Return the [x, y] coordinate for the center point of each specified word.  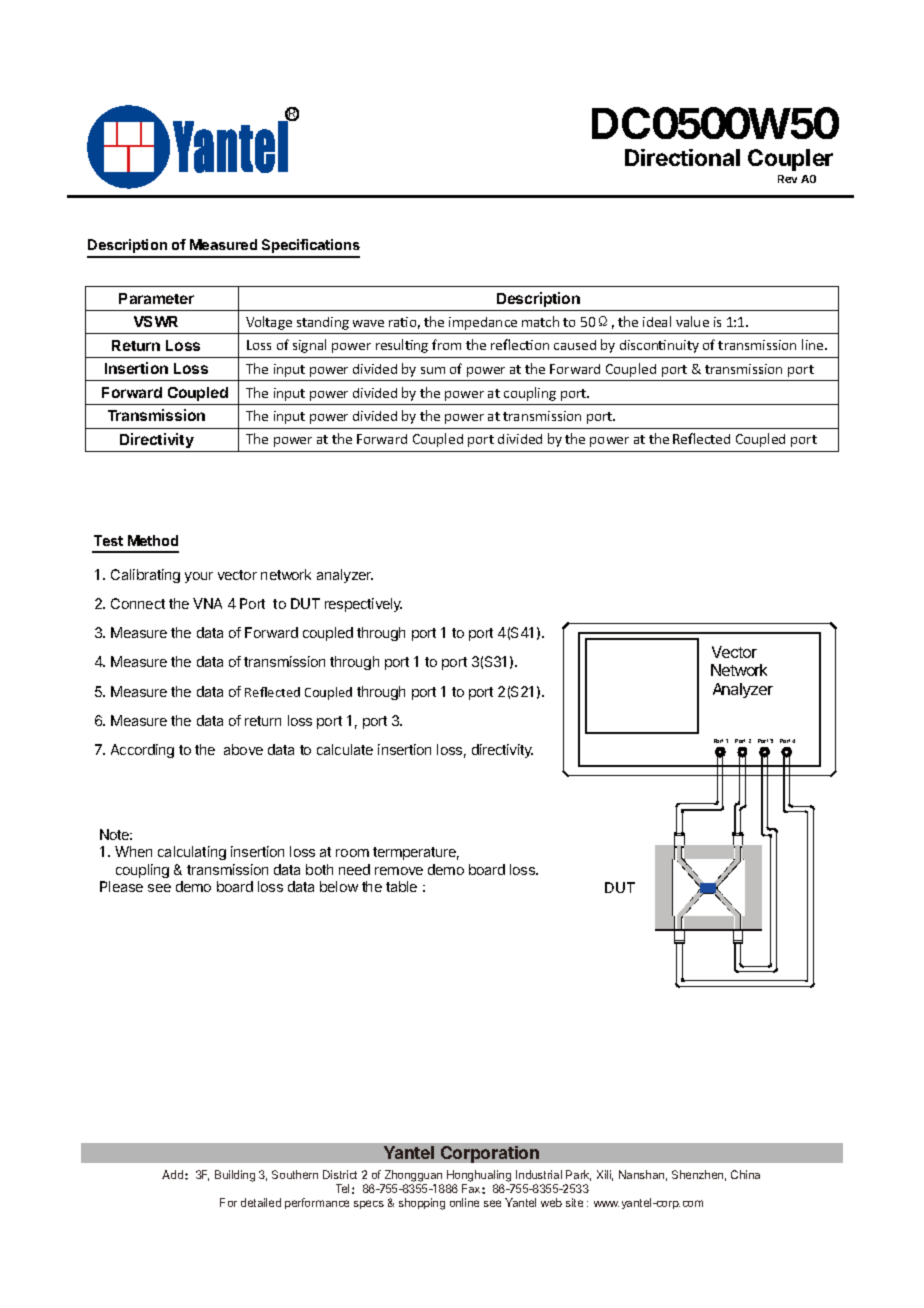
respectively [363, 605]
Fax [472, 1188]
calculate [345, 749]
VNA [207, 603]
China [745, 1174]
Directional [682, 157]
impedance [483, 323]
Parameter [156, 298]
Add [174, 1174]
